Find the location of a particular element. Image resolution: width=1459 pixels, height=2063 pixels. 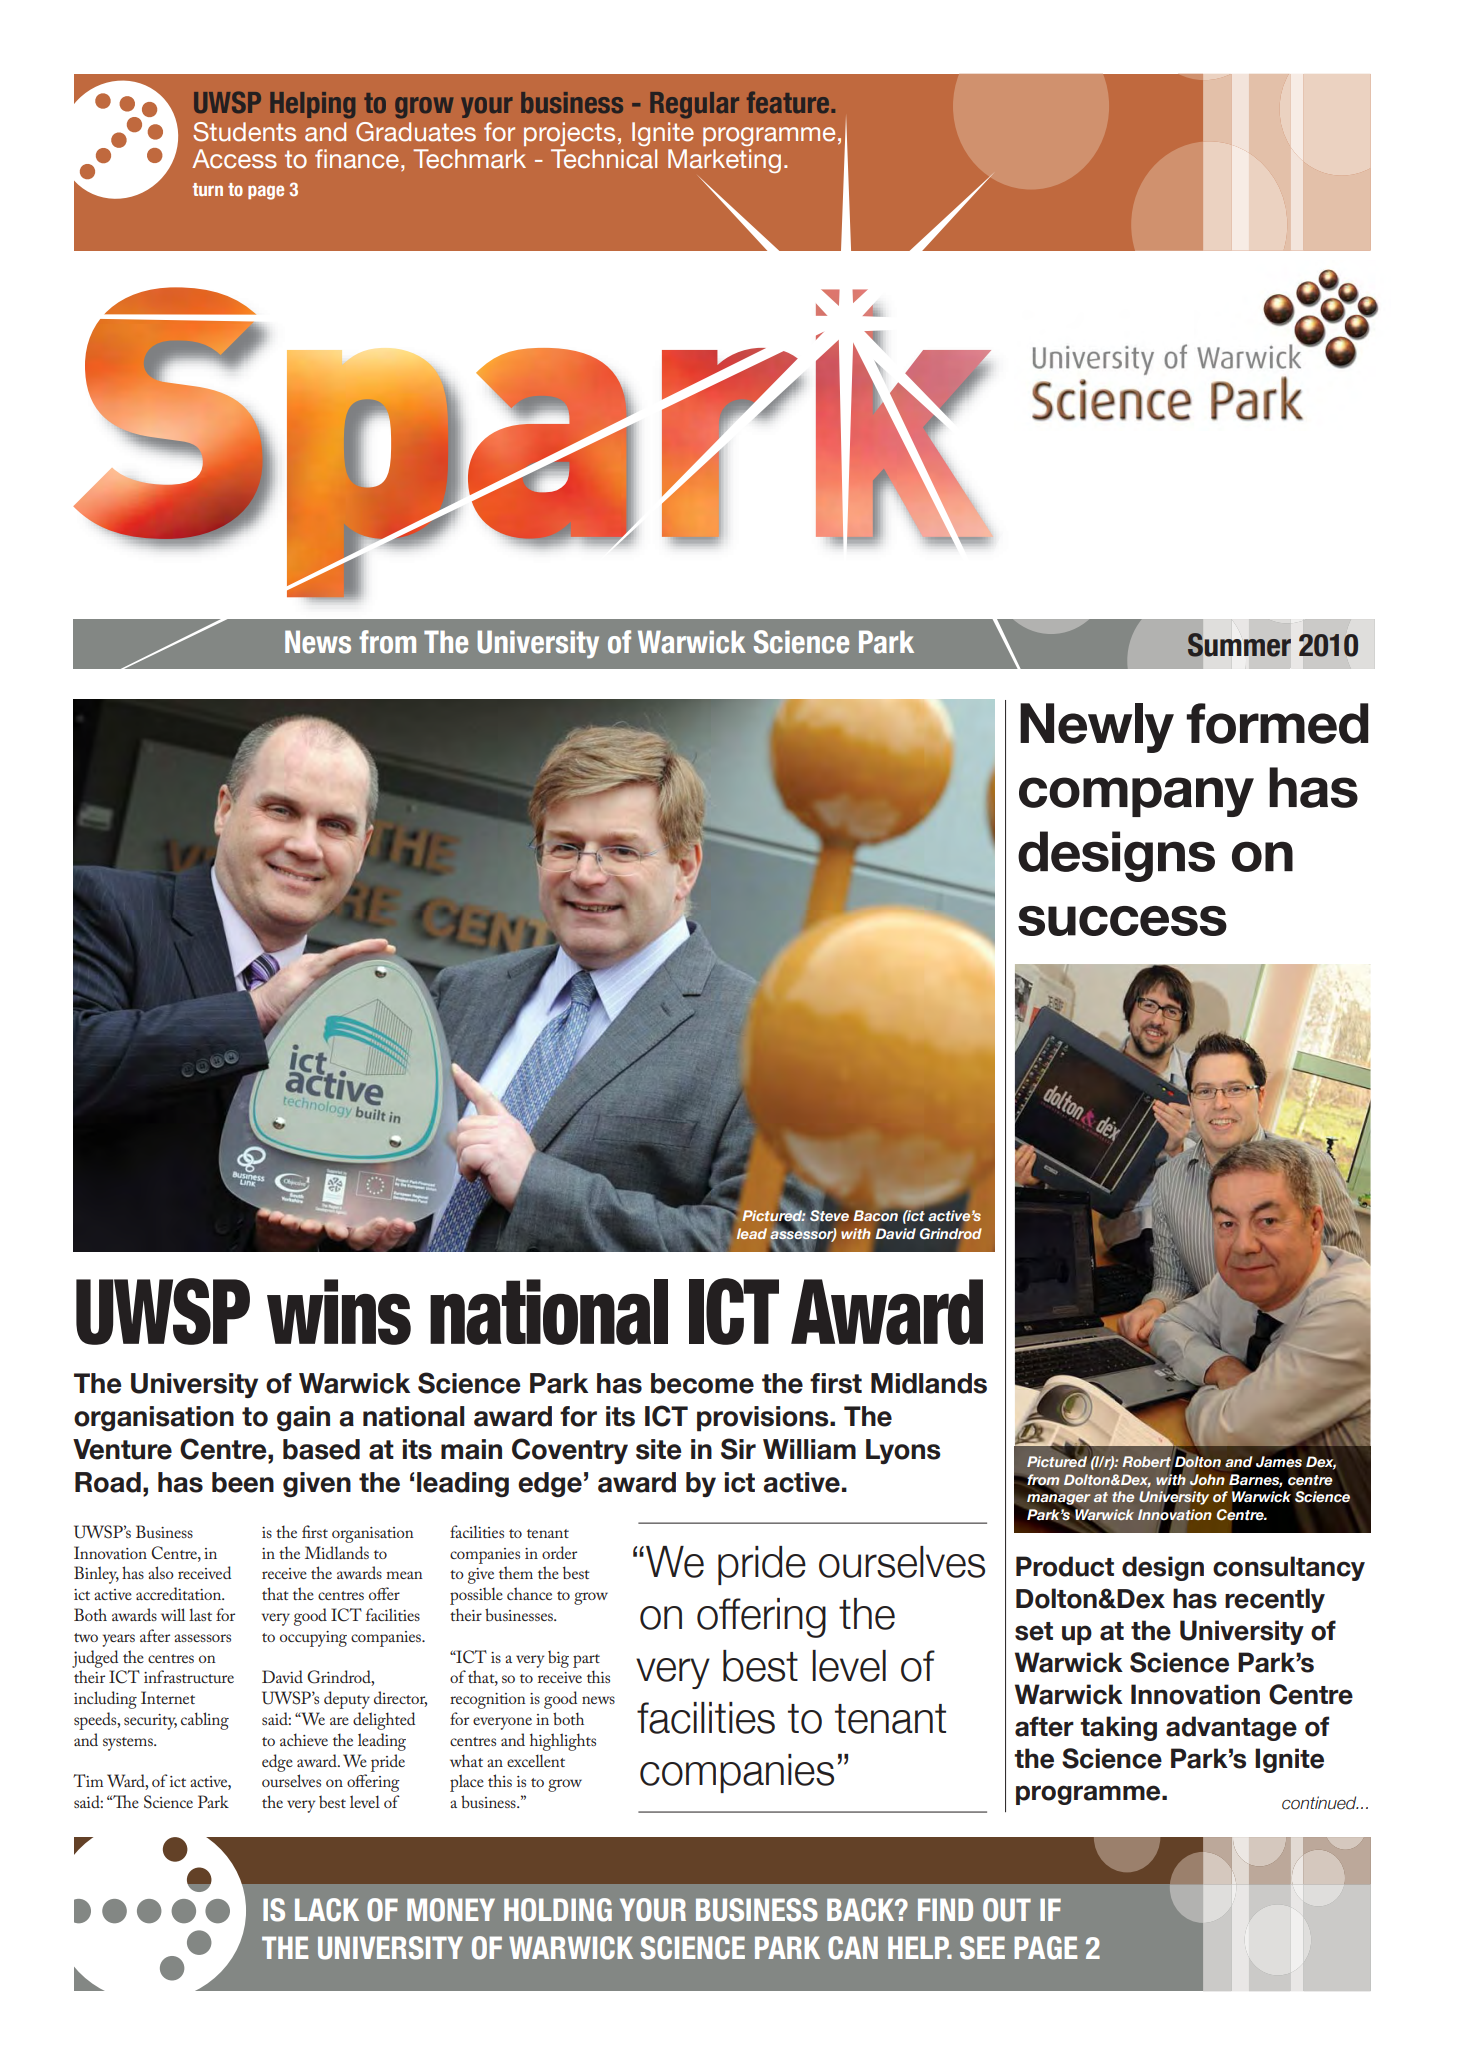

LACK is located at coordinates (327, 1910).
